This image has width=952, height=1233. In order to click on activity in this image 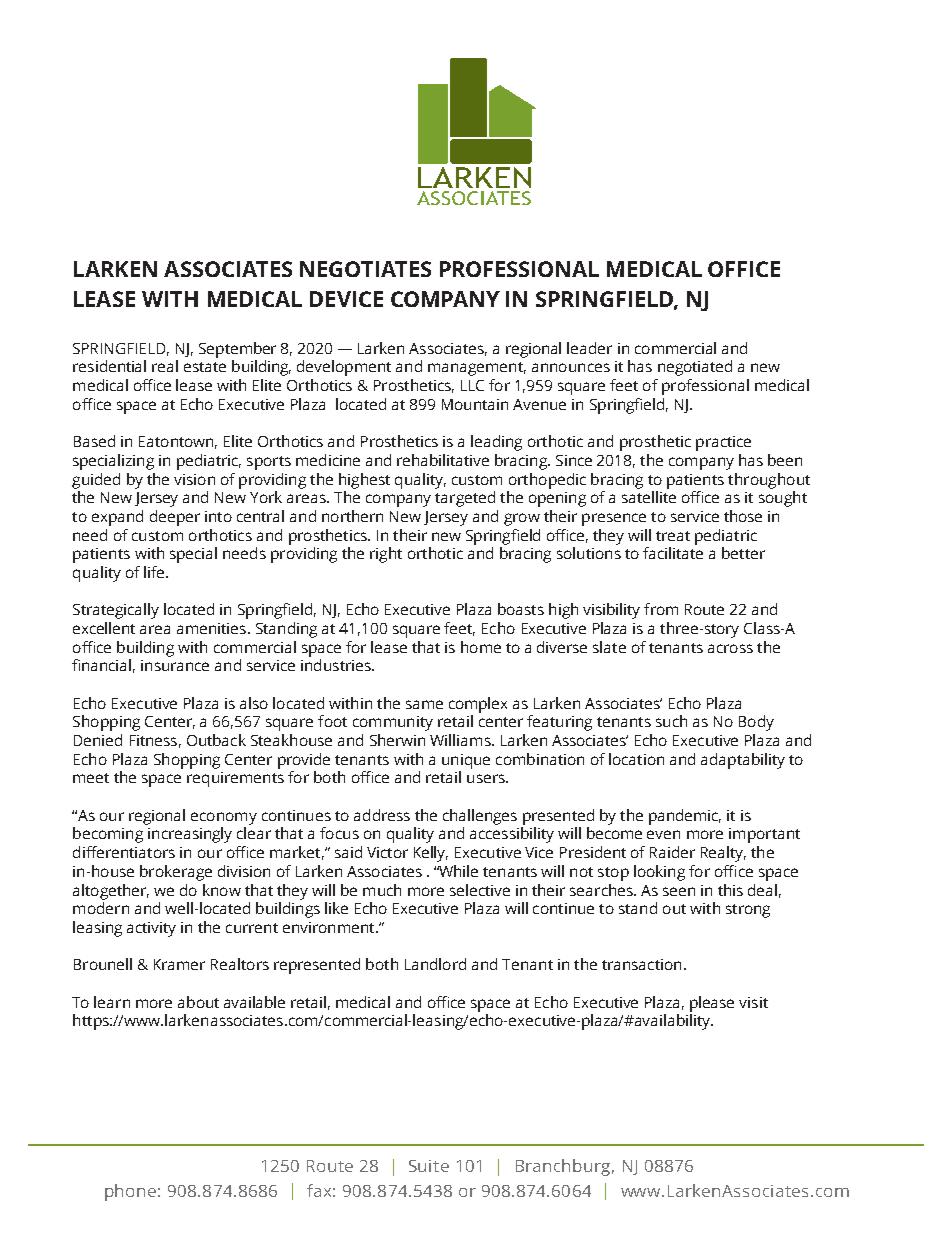, I will do `click(151, 929)`.
